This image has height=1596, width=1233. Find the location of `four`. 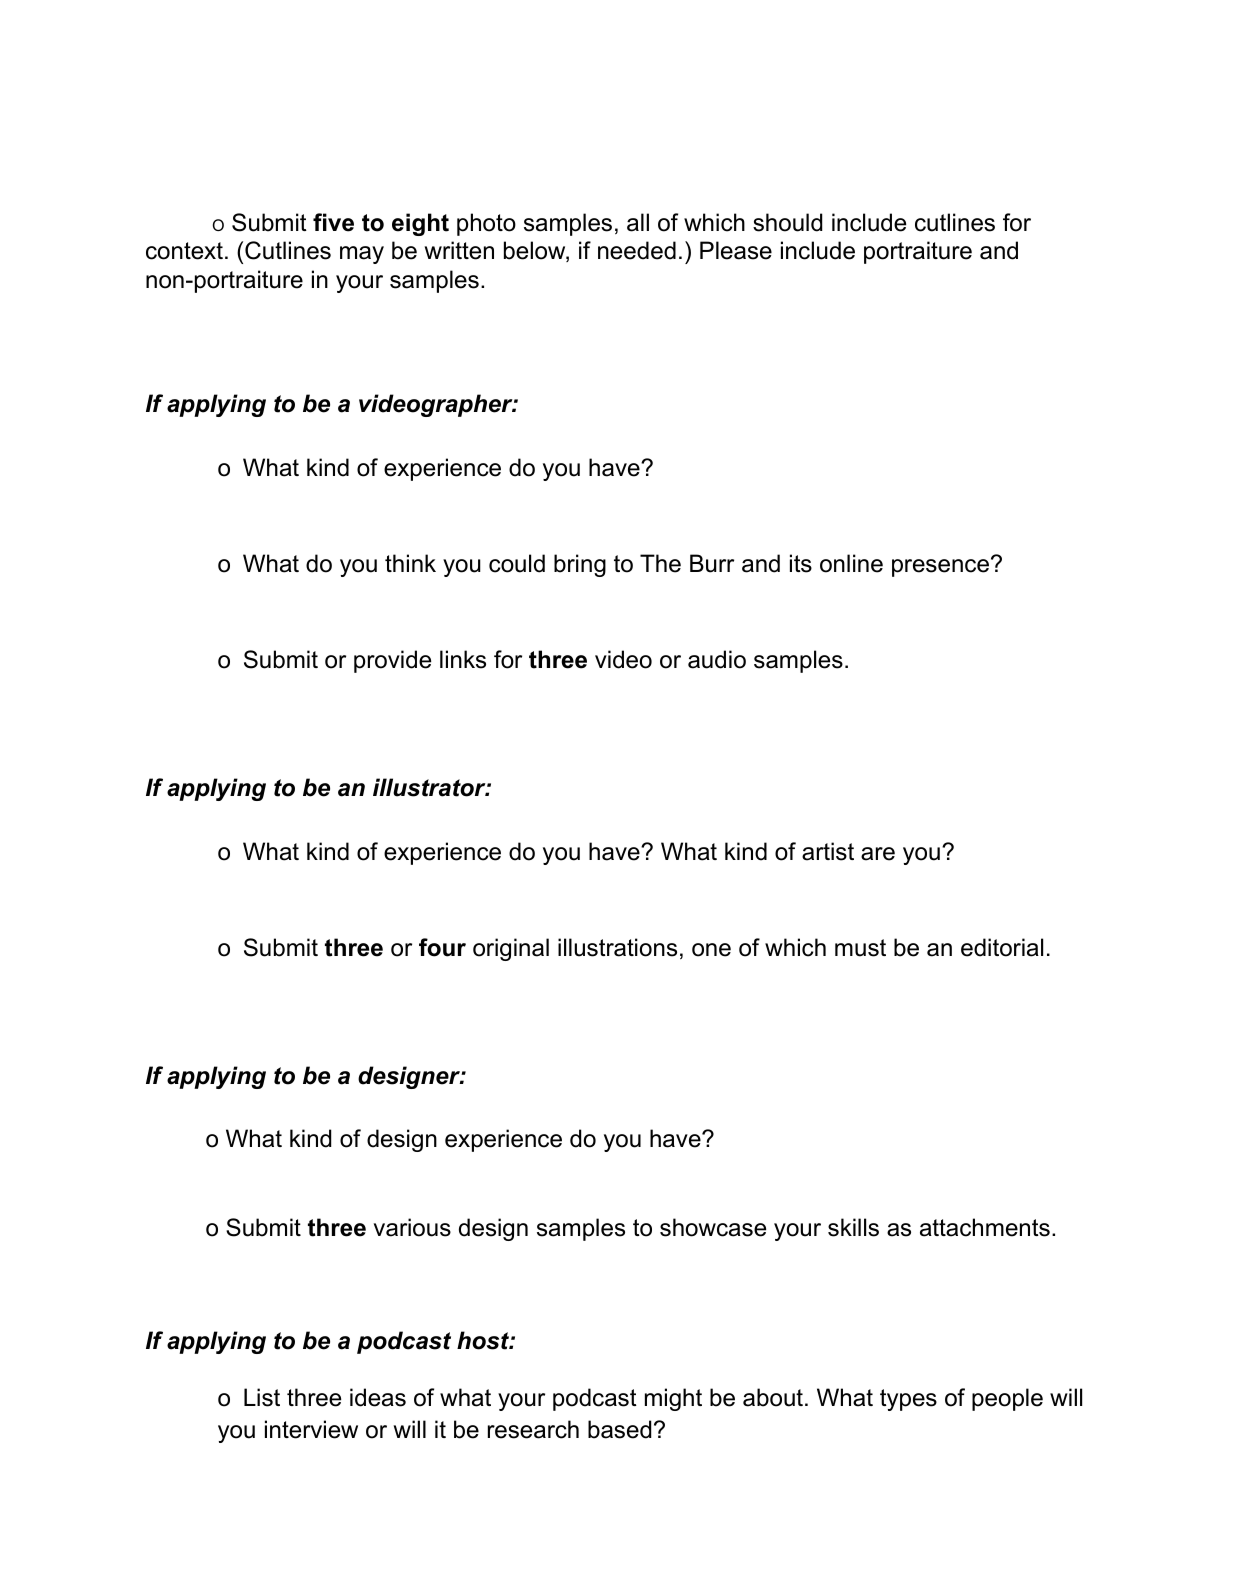

four is located at coordinates (442, 947).
